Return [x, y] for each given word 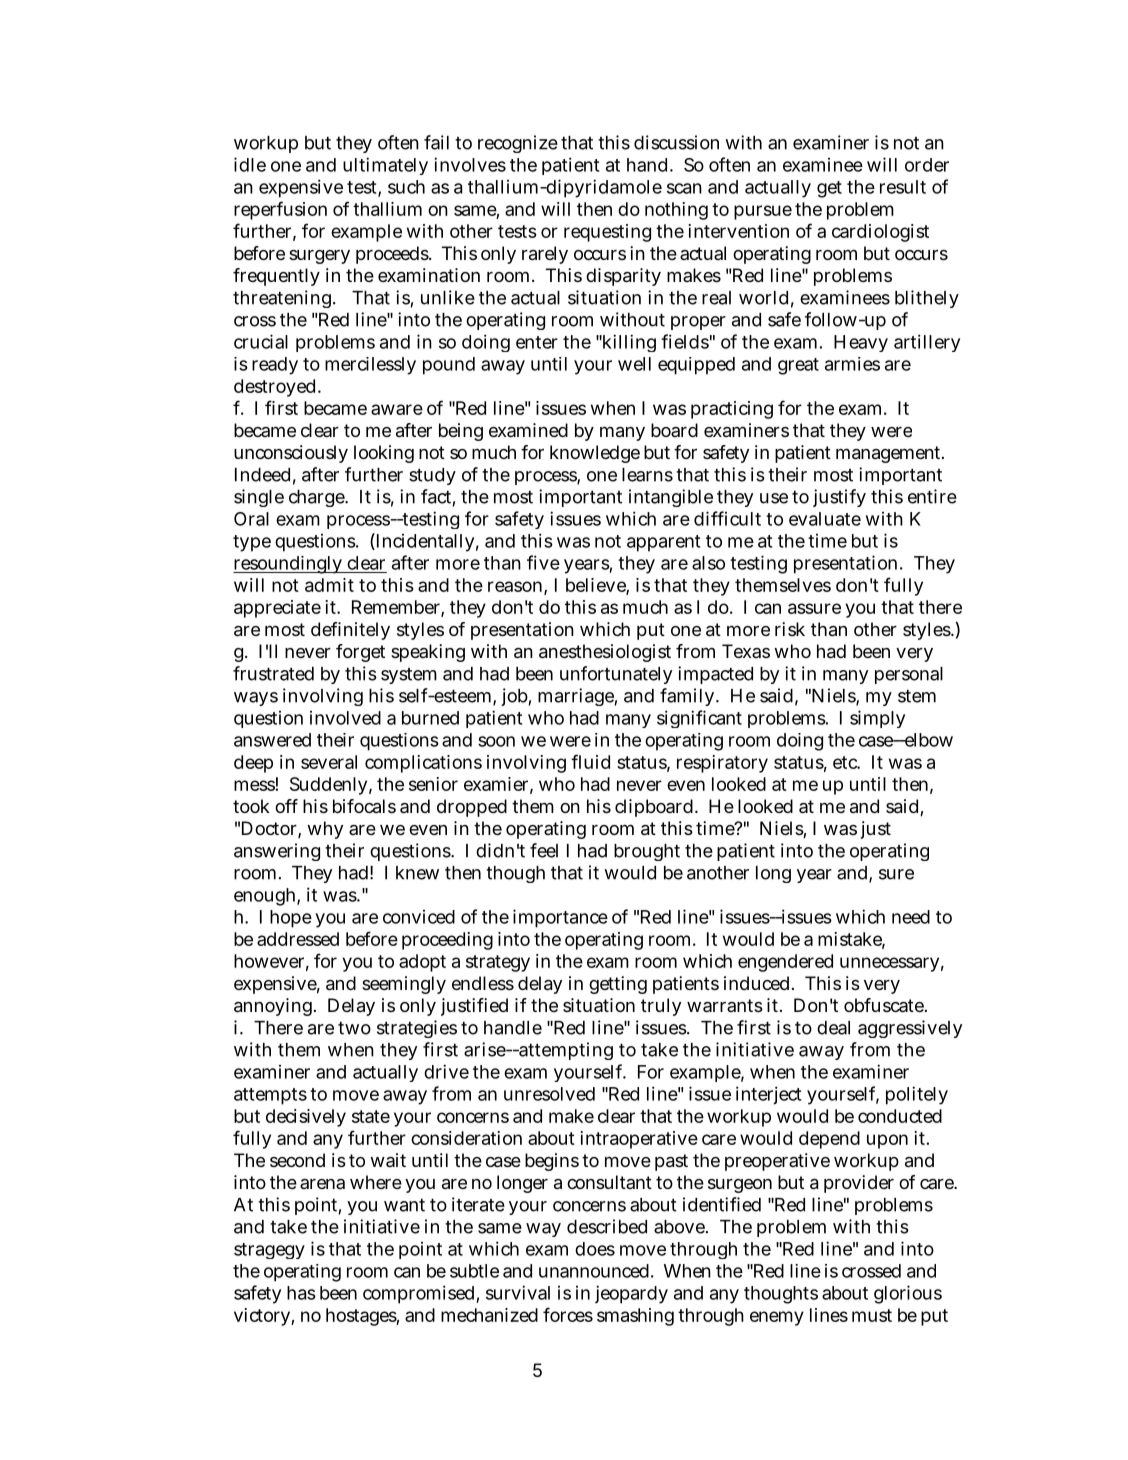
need [911, 917]
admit [329, 585]
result [903, 187]
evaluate [825, 519]
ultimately [385, 166]
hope [291, 919]
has [301, 1293]
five [543, 562]
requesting [607, 233]
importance [560, 918]
